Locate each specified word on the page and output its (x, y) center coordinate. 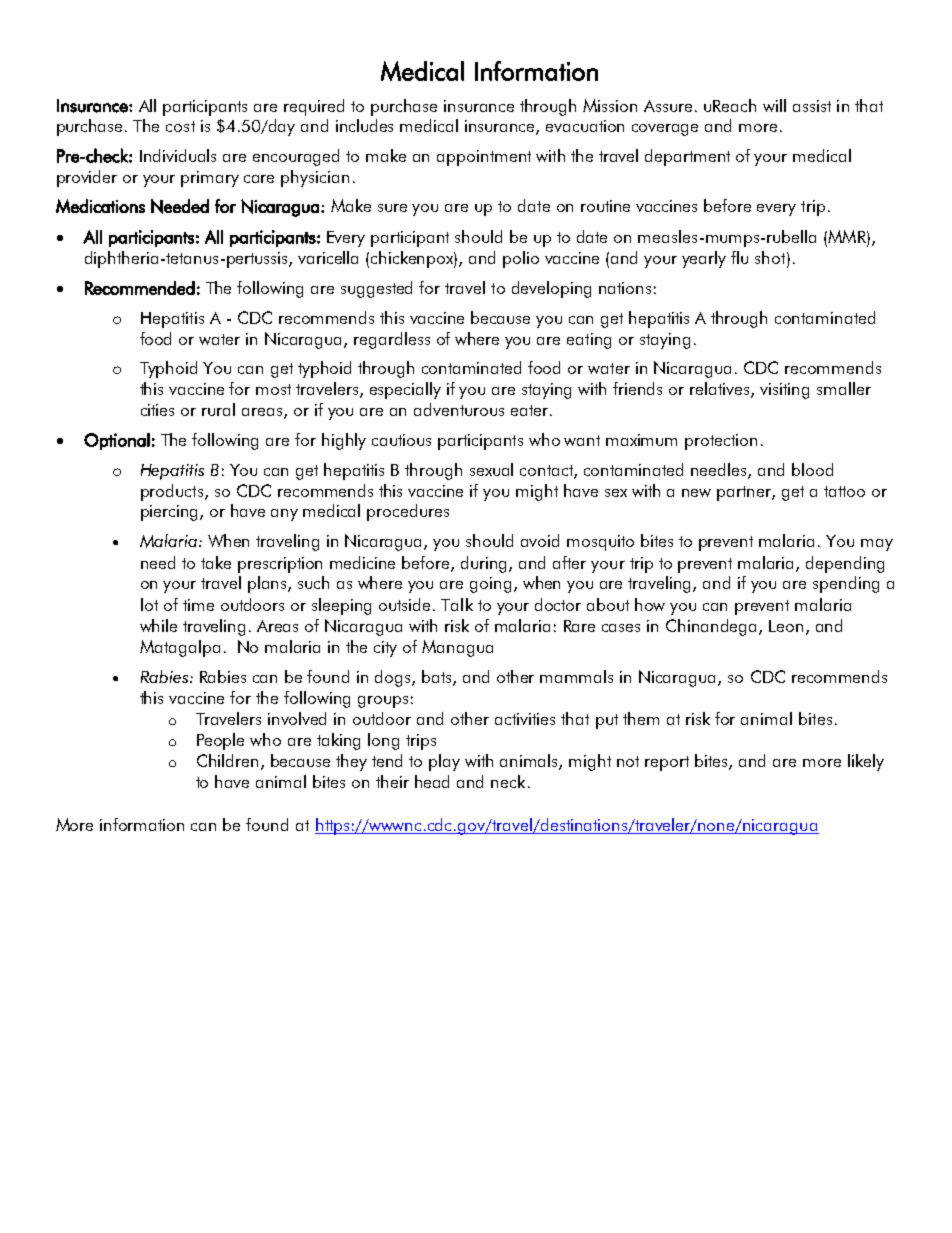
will (774, 105)
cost (180, 126)
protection (721, 442)
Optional (117, 441)
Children (229, 762)
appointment (484, 158)
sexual (491, 469)
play (444, 762)
